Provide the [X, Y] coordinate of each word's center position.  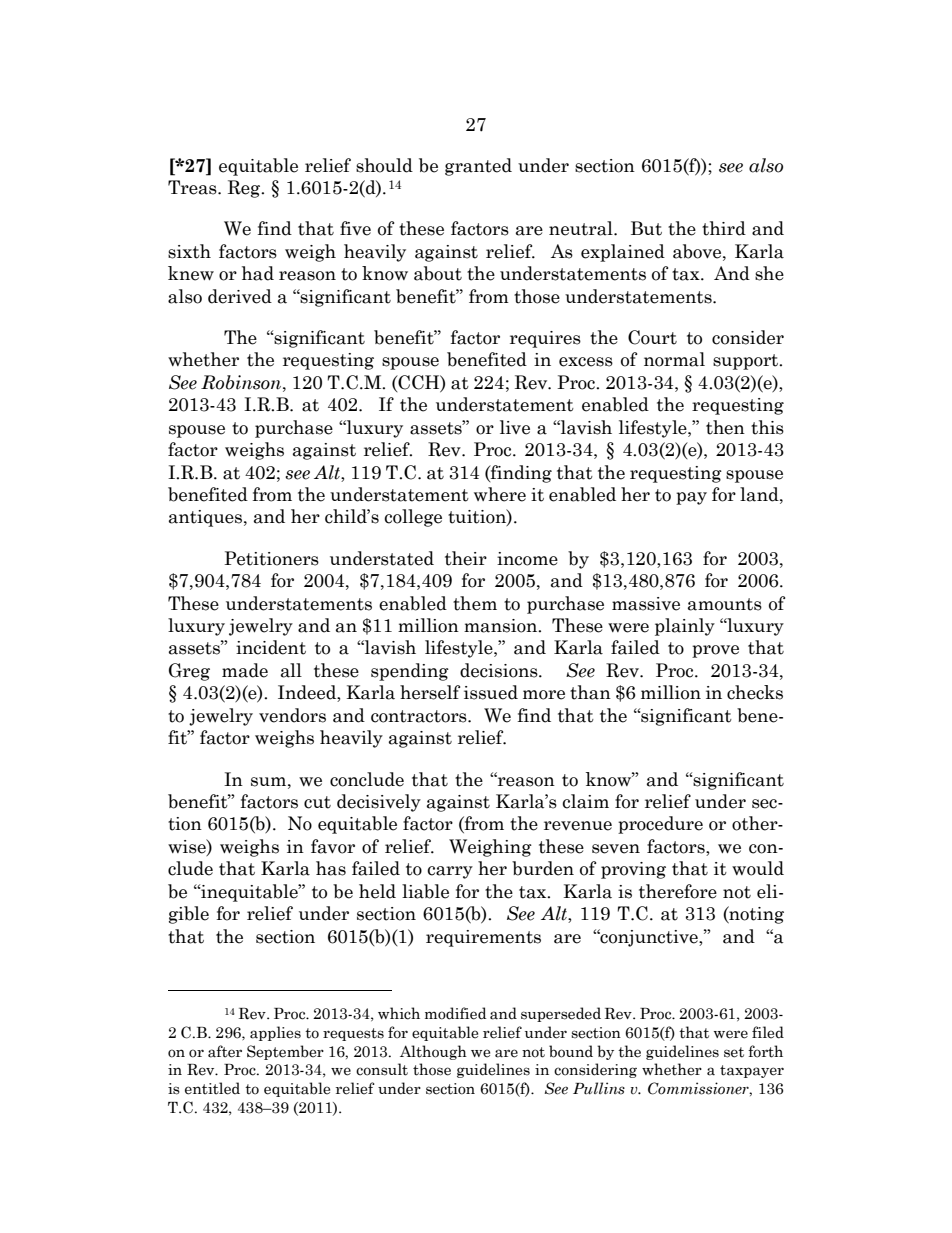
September [285, 1052]
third [724, 228]
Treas [193, 187]
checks [755, 692]
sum [270, 782]
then [725, 427]
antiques [207, 518]
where [500, 494]
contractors [420, 716]
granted [478, 167]
